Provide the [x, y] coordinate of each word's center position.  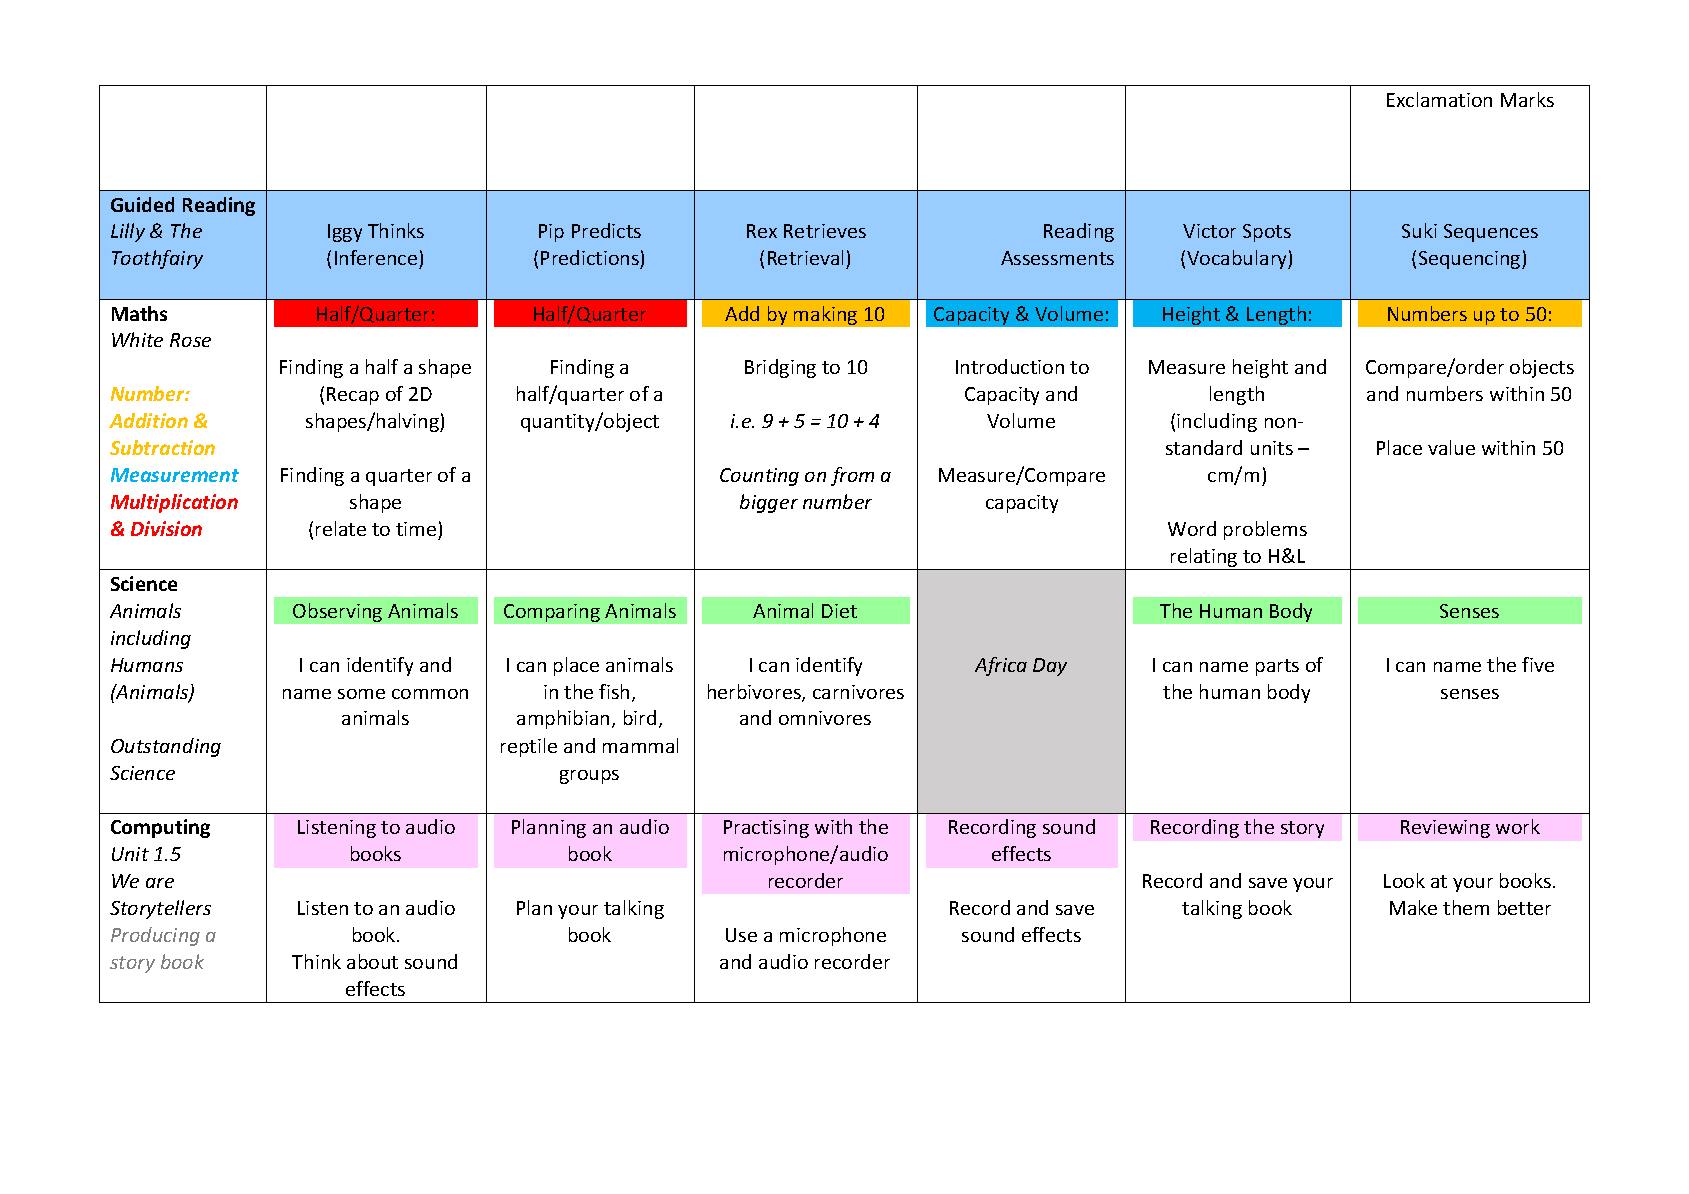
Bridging [780, 368]
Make [1413, 907]
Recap [353, 396]
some [361, 694]
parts [1277, 667]
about [372, 961]
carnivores [858, 692]
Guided [142, 204]
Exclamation [1439, 99]
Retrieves [825, 231]
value [1451, 447]
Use [741, 935]
